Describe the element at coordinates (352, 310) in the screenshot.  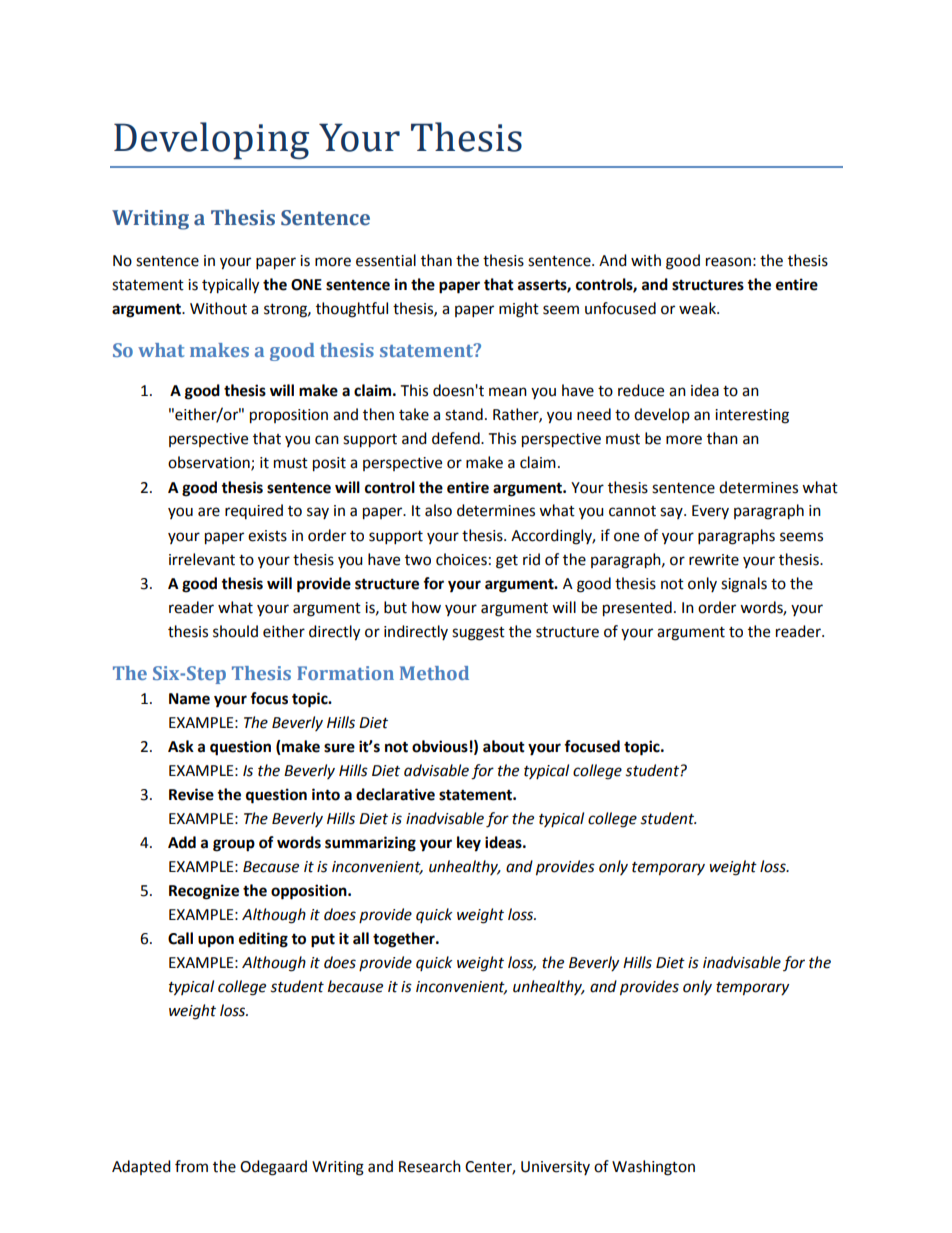
I see `thoughtful` at that location.
